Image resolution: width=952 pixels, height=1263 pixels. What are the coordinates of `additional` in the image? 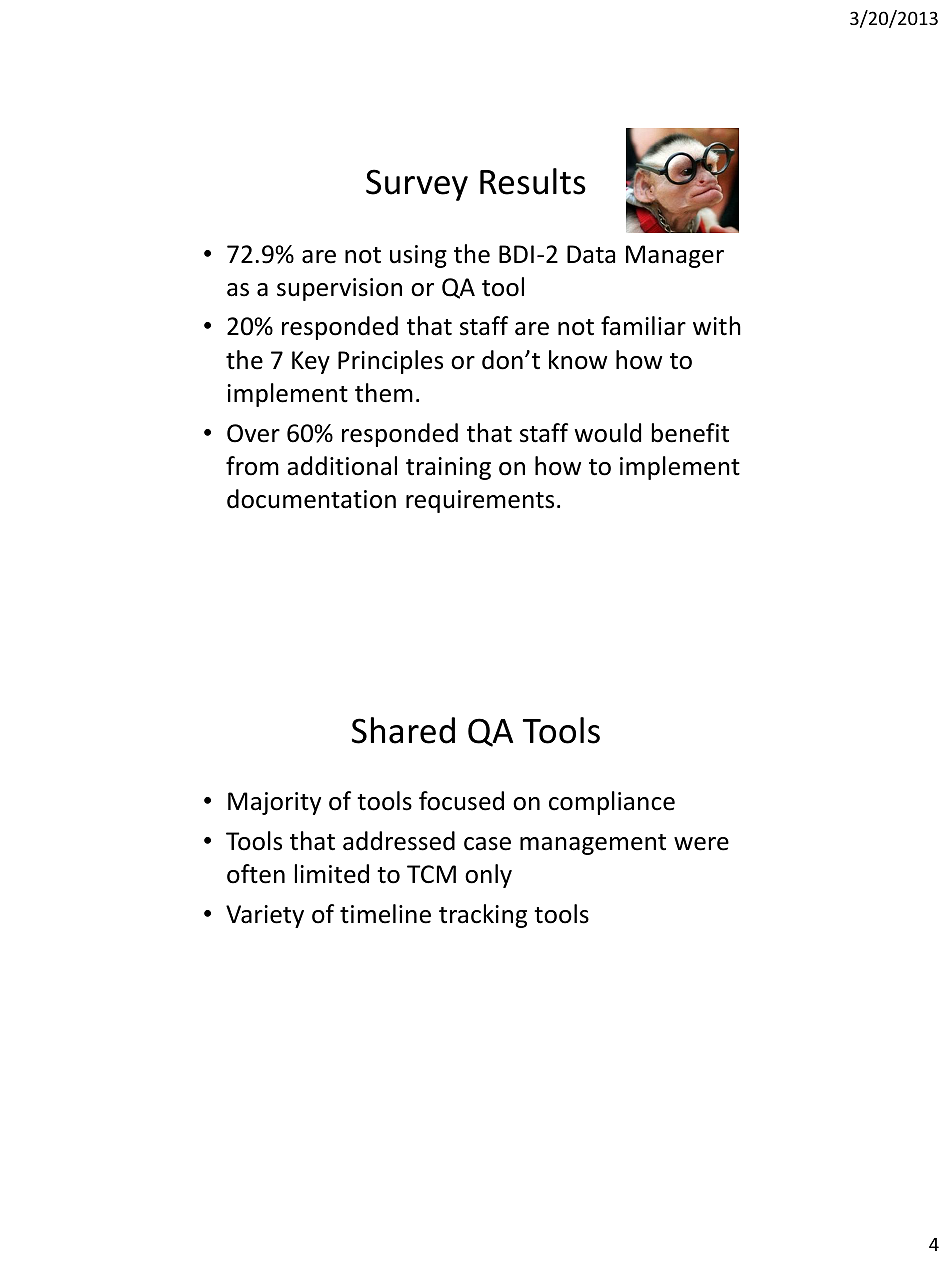 It's located at (342, 466).
